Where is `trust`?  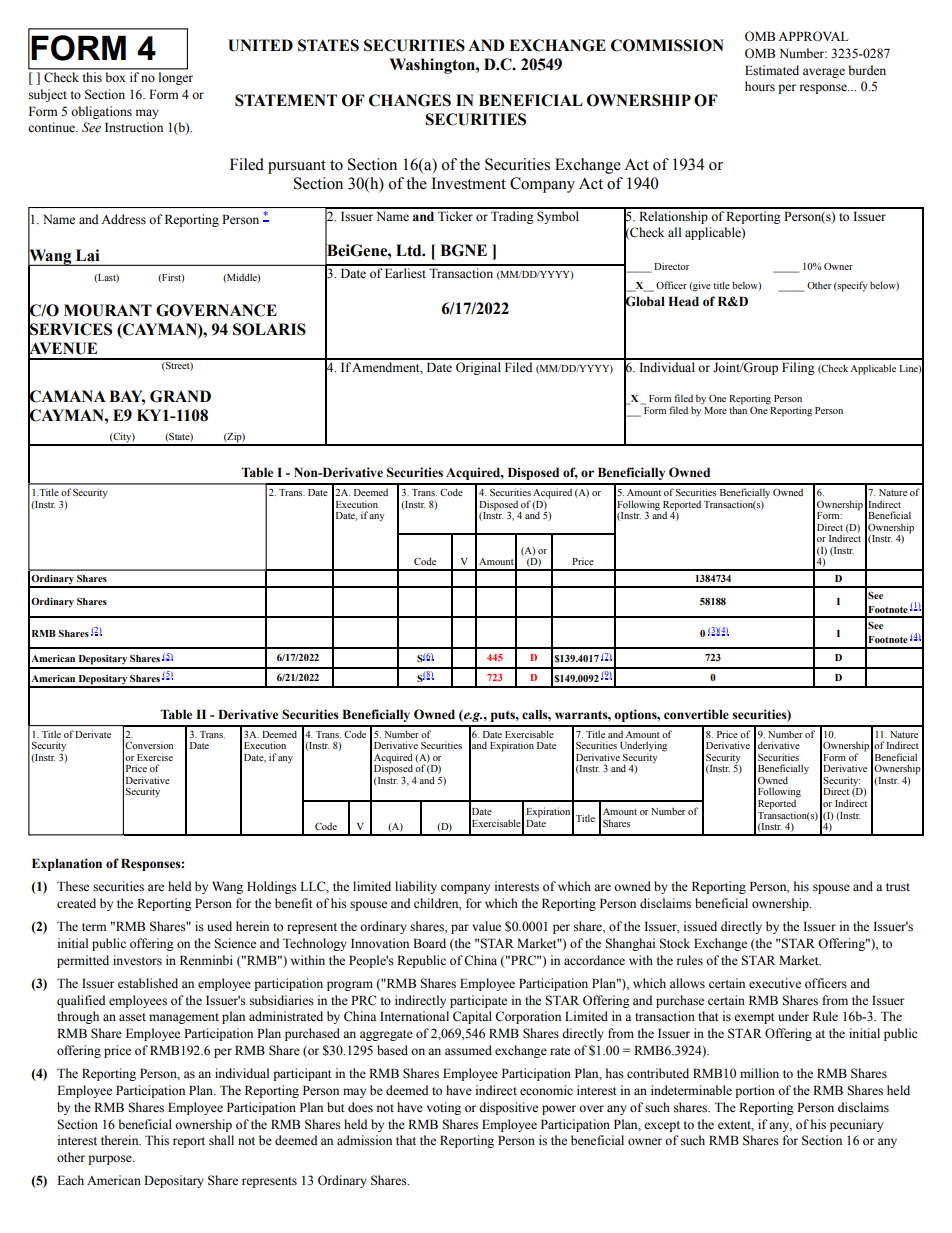 trust is located at coordinates (898, 887).
